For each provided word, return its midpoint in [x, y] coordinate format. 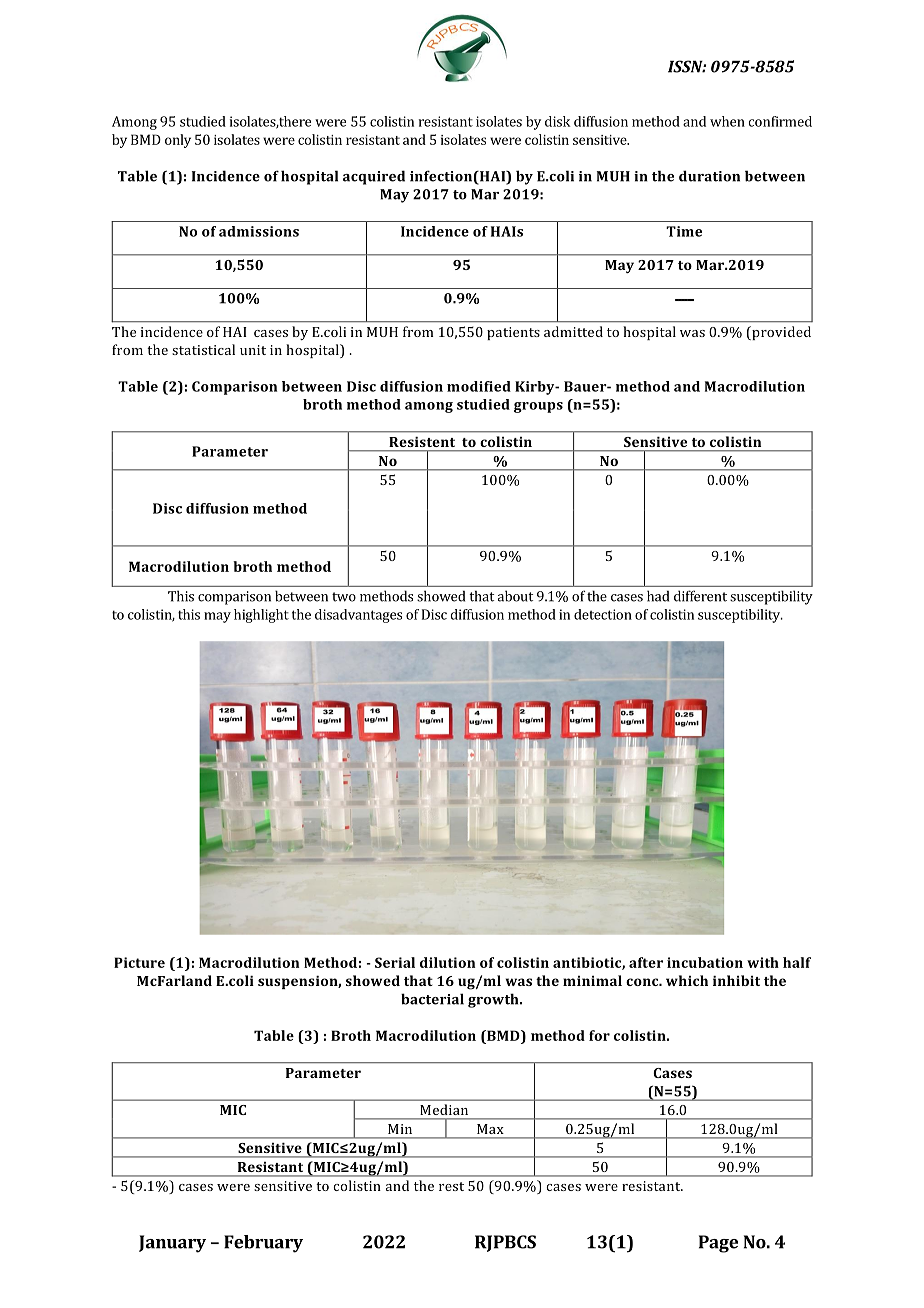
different [700, 596]
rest [451, 1186]
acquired [374, 177]
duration [709, 176]
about [515, 596]
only [178, 141]
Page [718, 1244]
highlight [261, 616]
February [263, 1244]
